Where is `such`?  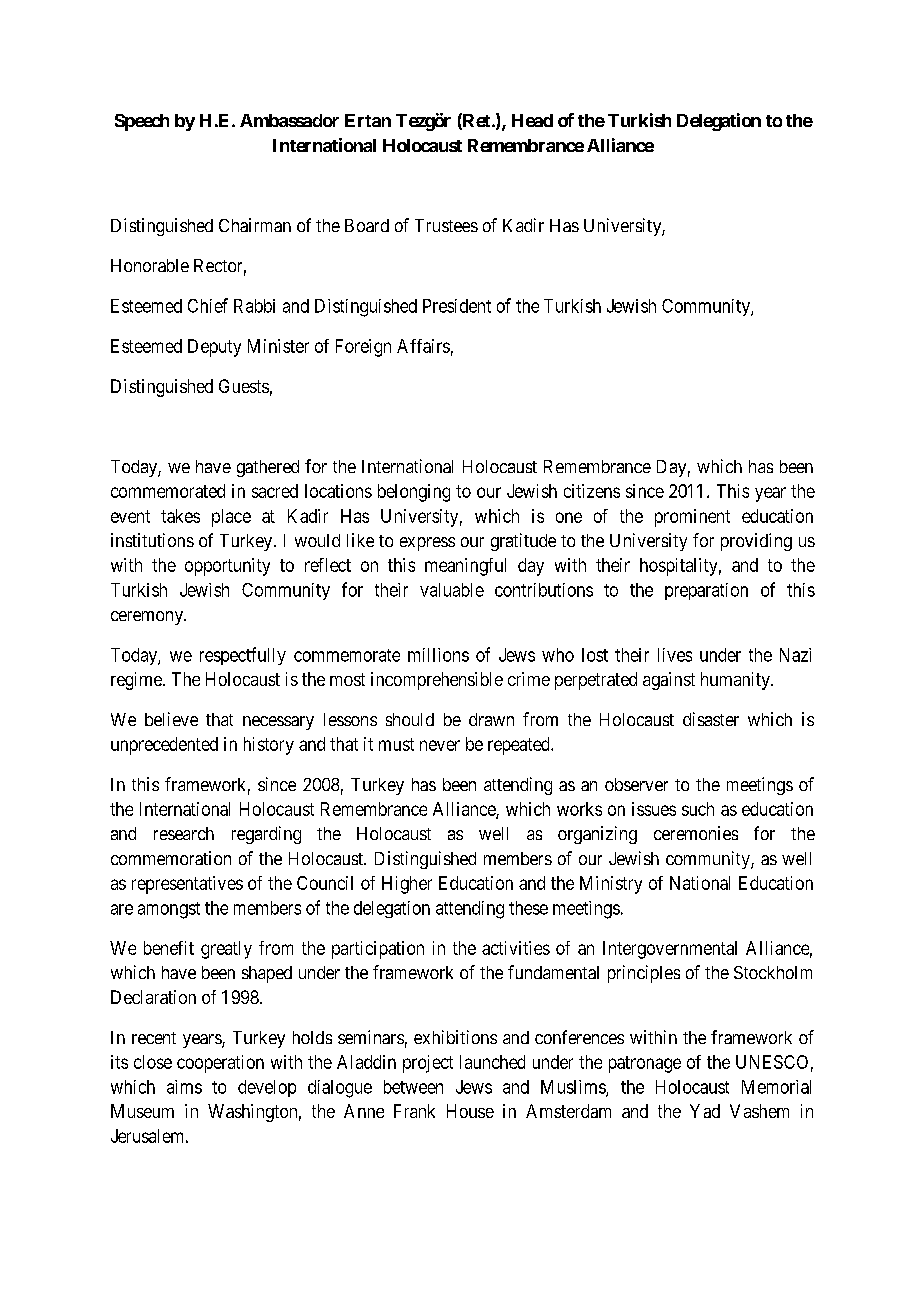
such is located at coordinates (698, 809).
